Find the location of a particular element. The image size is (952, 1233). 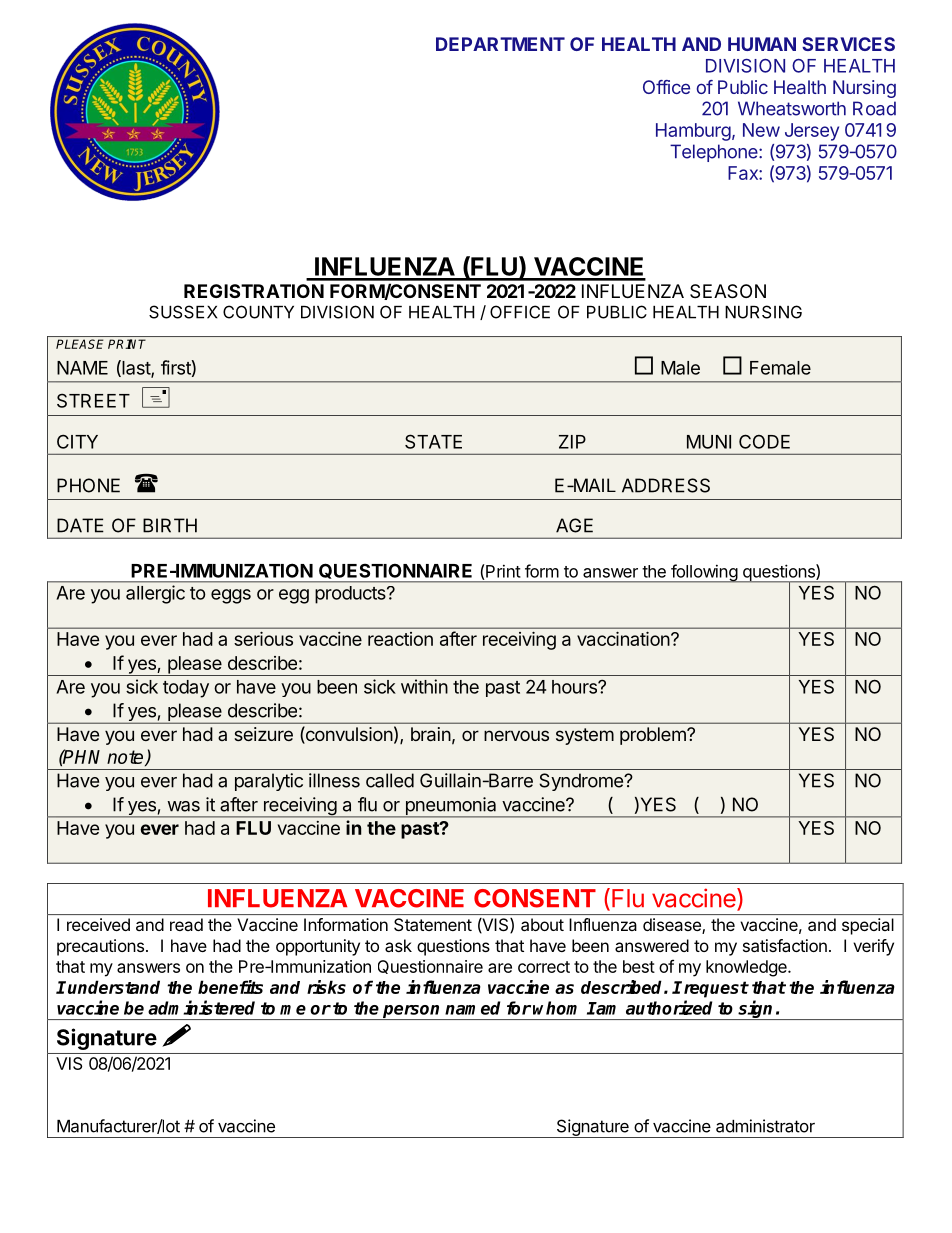

SEASON is located at coordinates (728, 291).
